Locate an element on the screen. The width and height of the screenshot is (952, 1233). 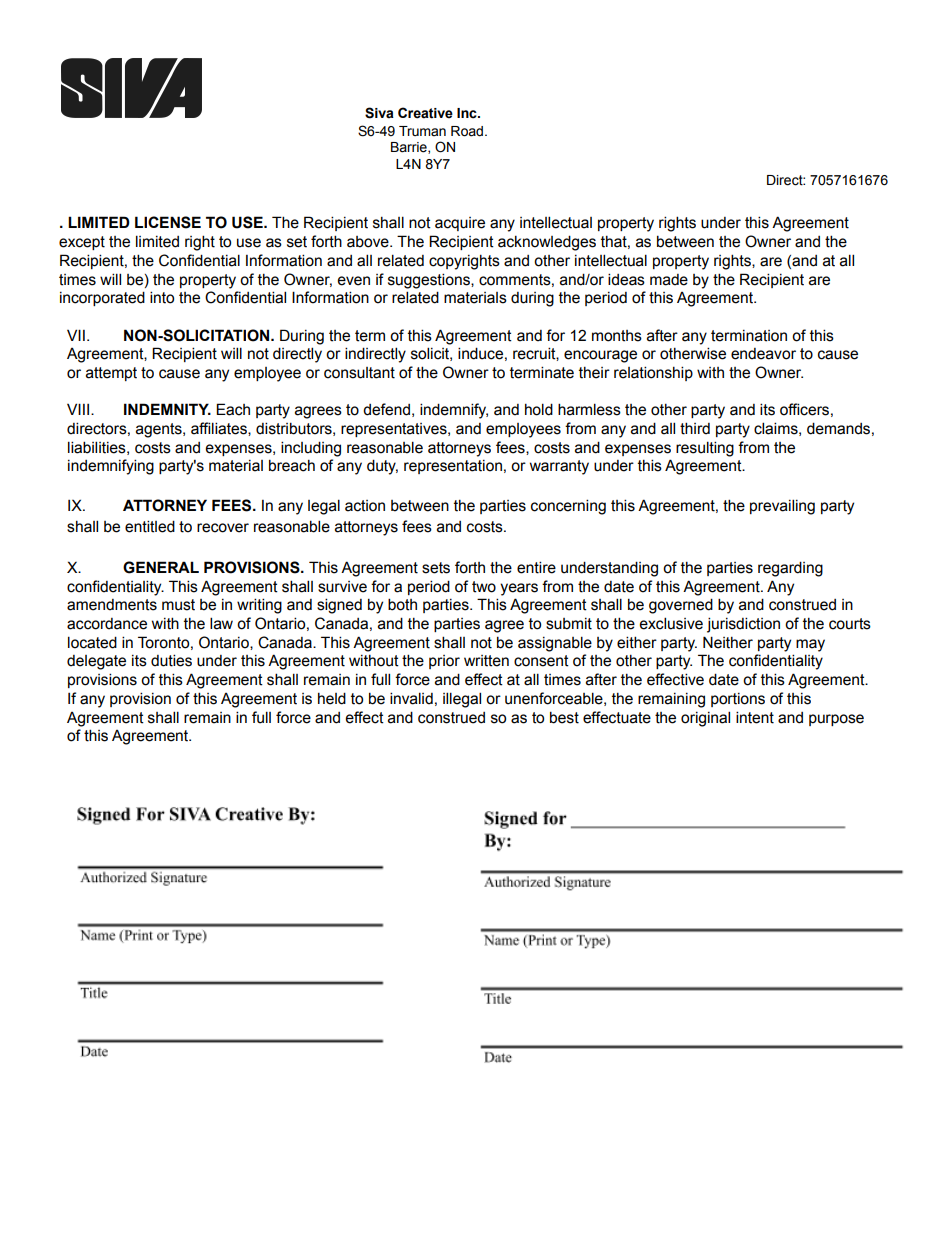
Truman is located at coordinates (422, 131).
